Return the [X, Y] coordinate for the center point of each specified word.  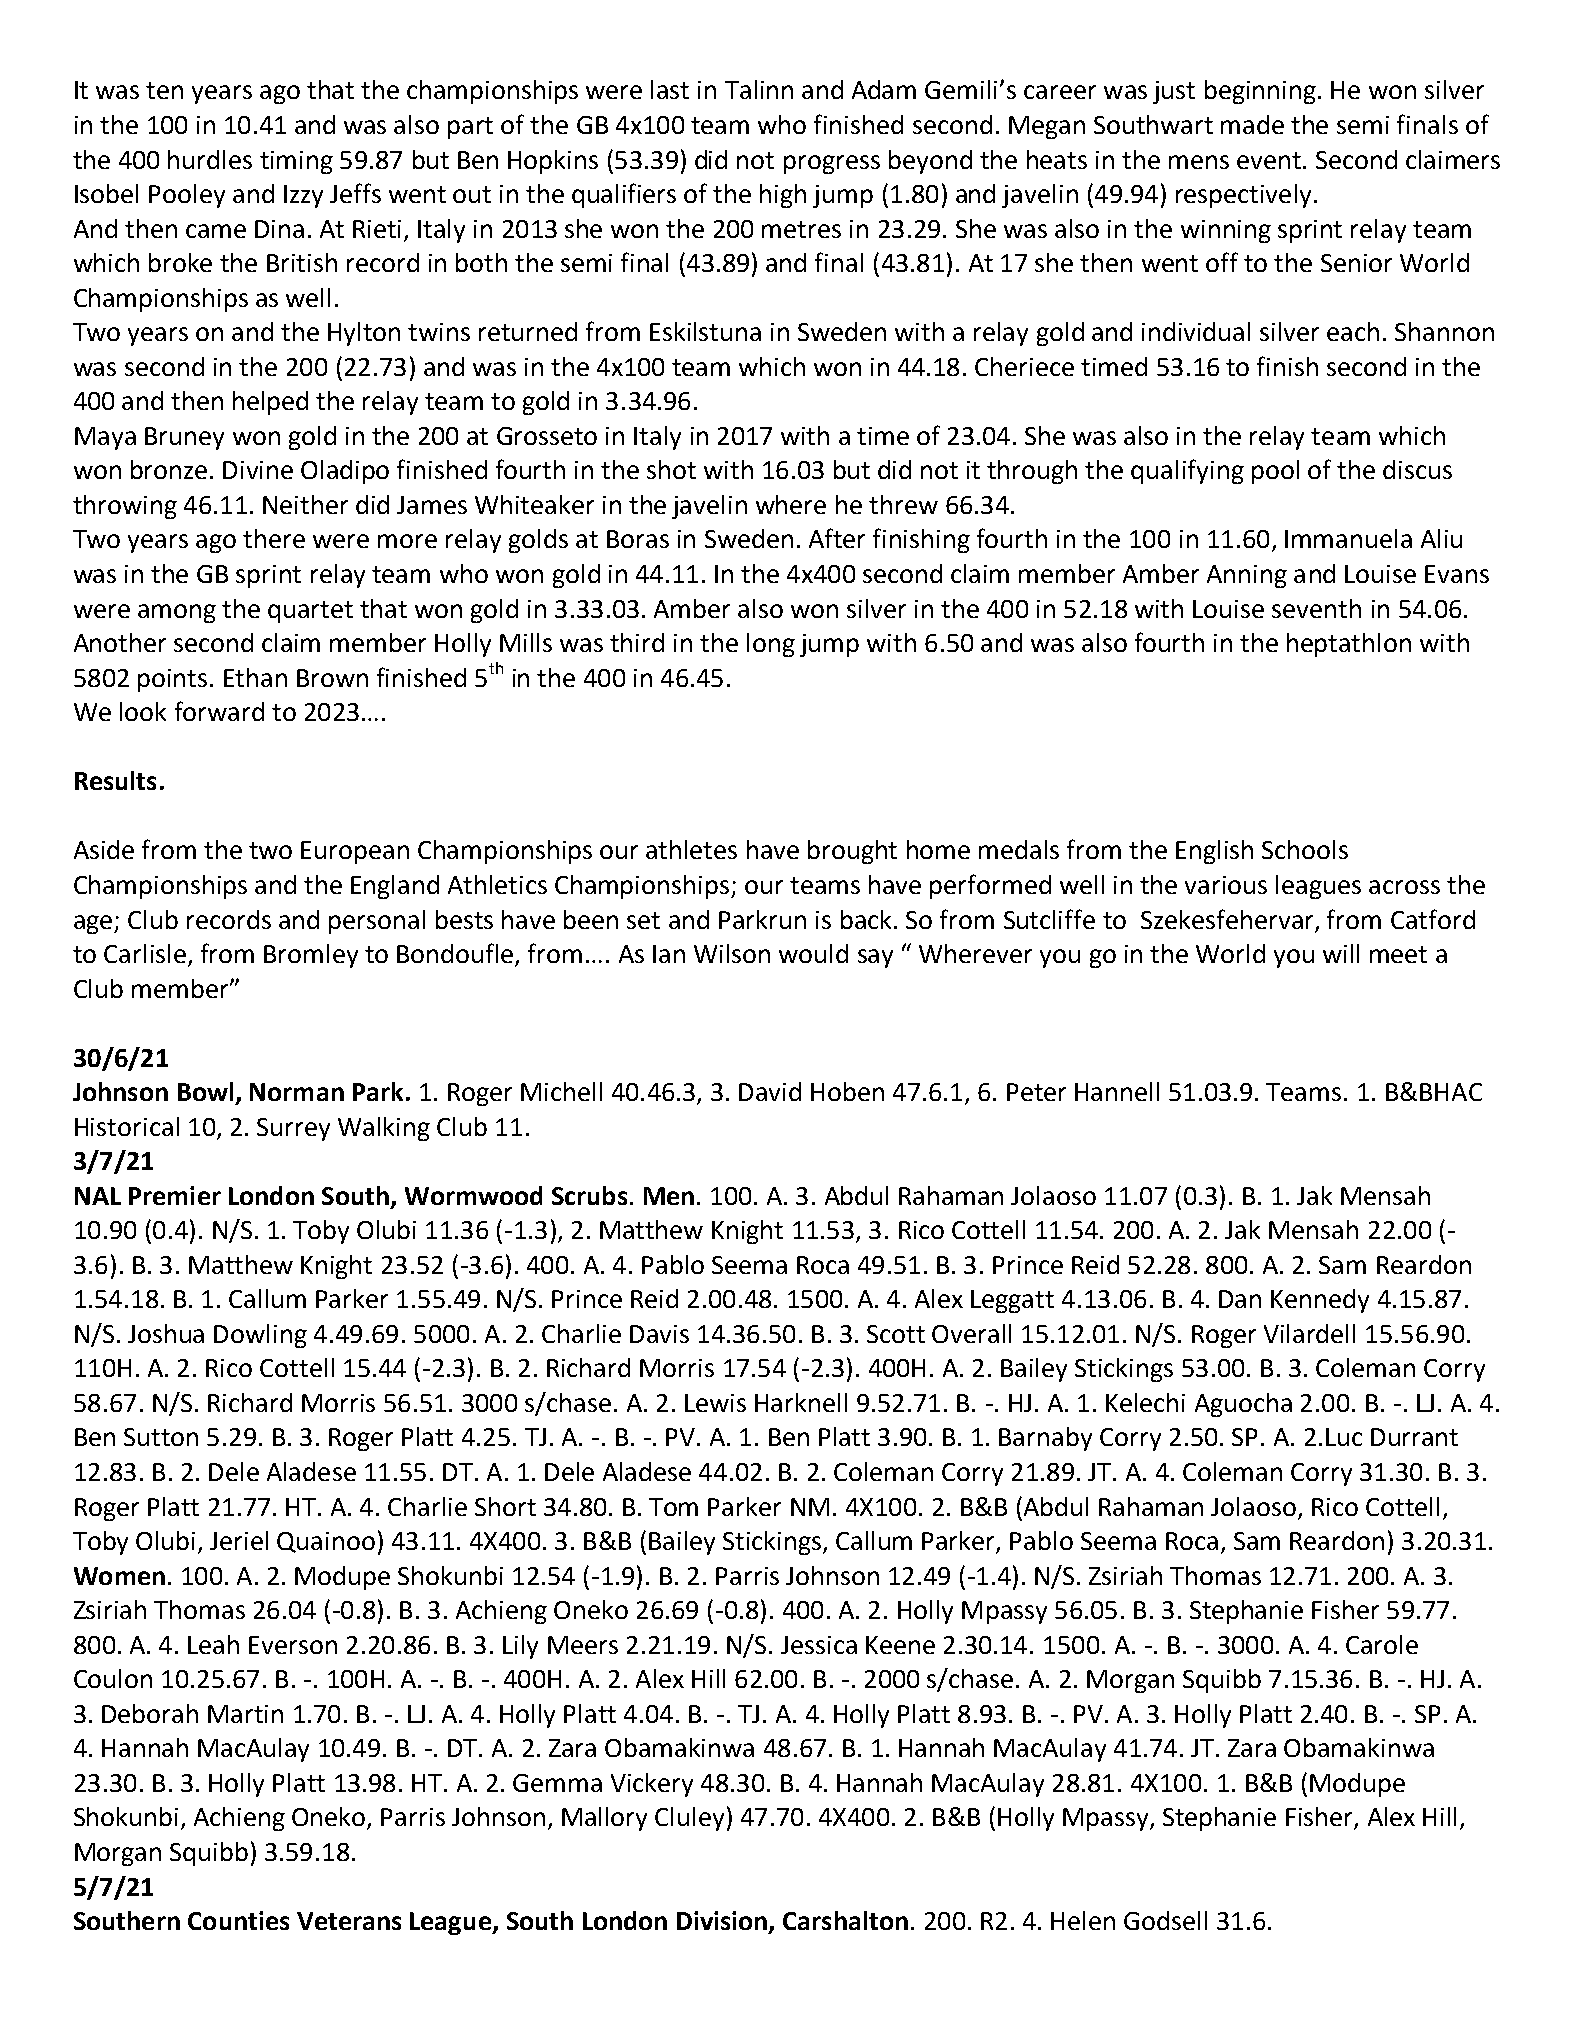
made [1252, 124]
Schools [1305, 849]
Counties [238, 1920]
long [771, 645]
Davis [659, 1334]
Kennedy [1320, 1301]
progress [832, 164]
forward [219, 711]
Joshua [166, 1333]
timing [296, 162]
